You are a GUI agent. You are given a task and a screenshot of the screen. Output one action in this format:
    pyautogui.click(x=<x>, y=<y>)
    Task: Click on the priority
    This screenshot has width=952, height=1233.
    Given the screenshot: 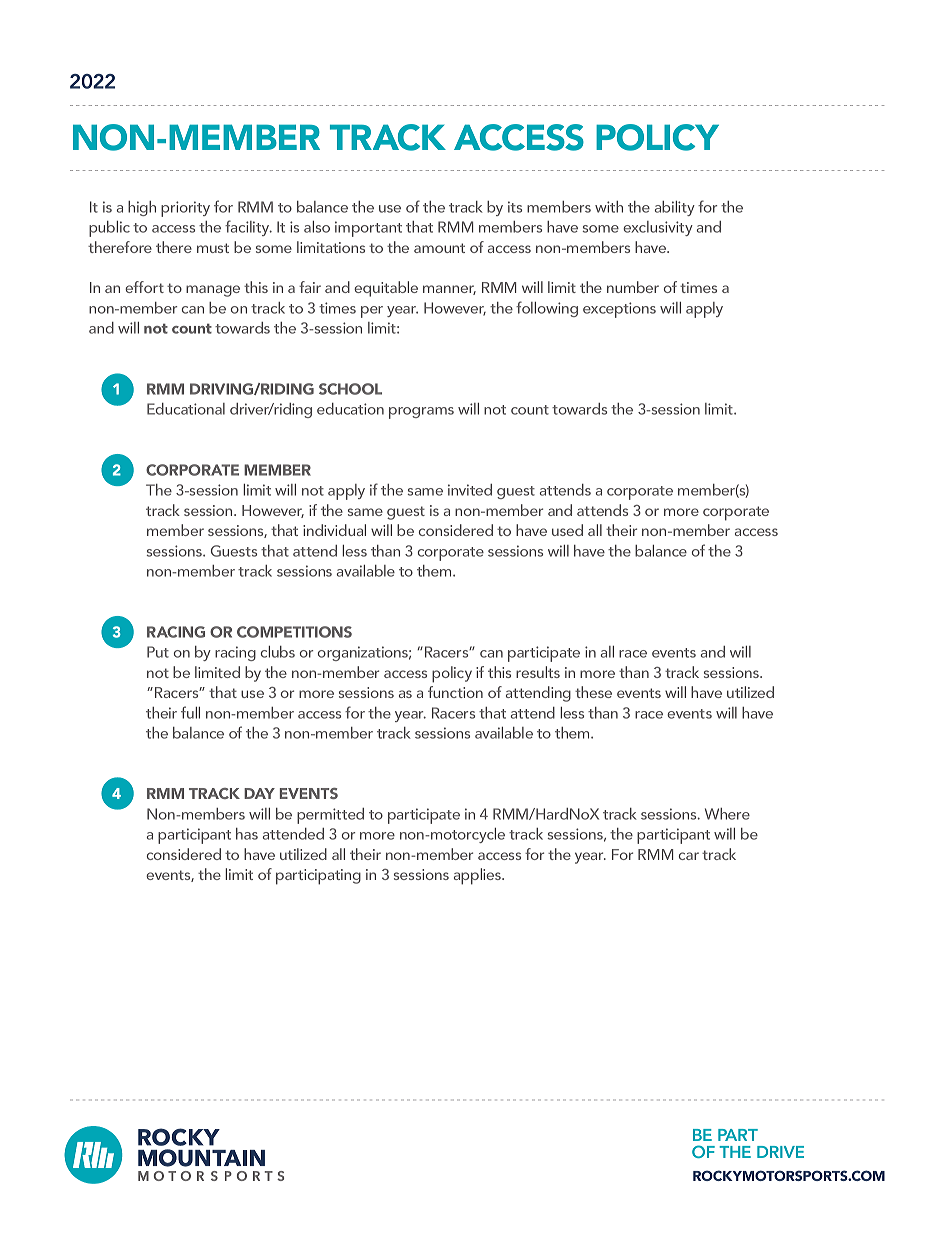 What is the action you would take?
    pyautogui.click(x=185, y=209)
